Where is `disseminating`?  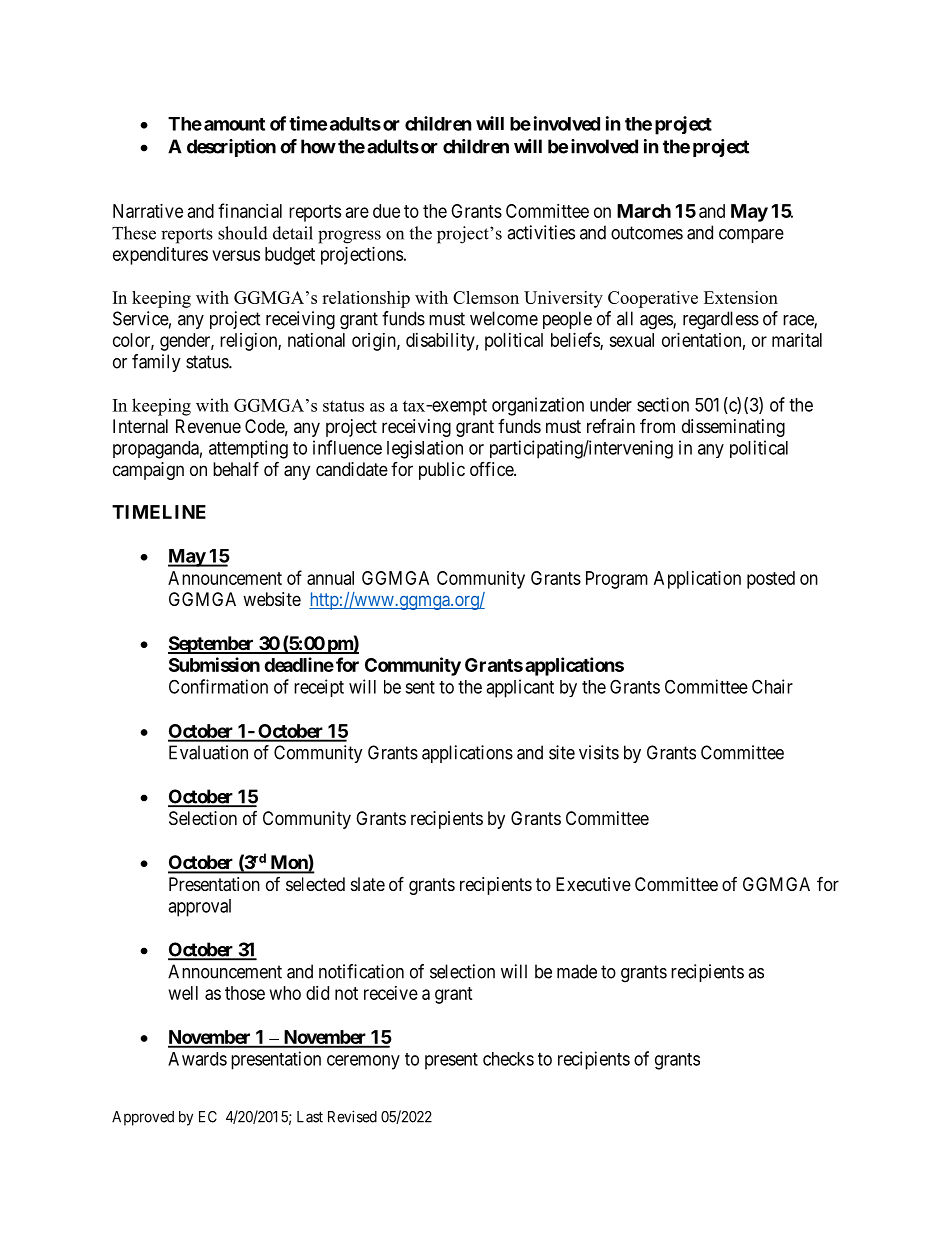 disseminating is located at coordinates (733, 428).
